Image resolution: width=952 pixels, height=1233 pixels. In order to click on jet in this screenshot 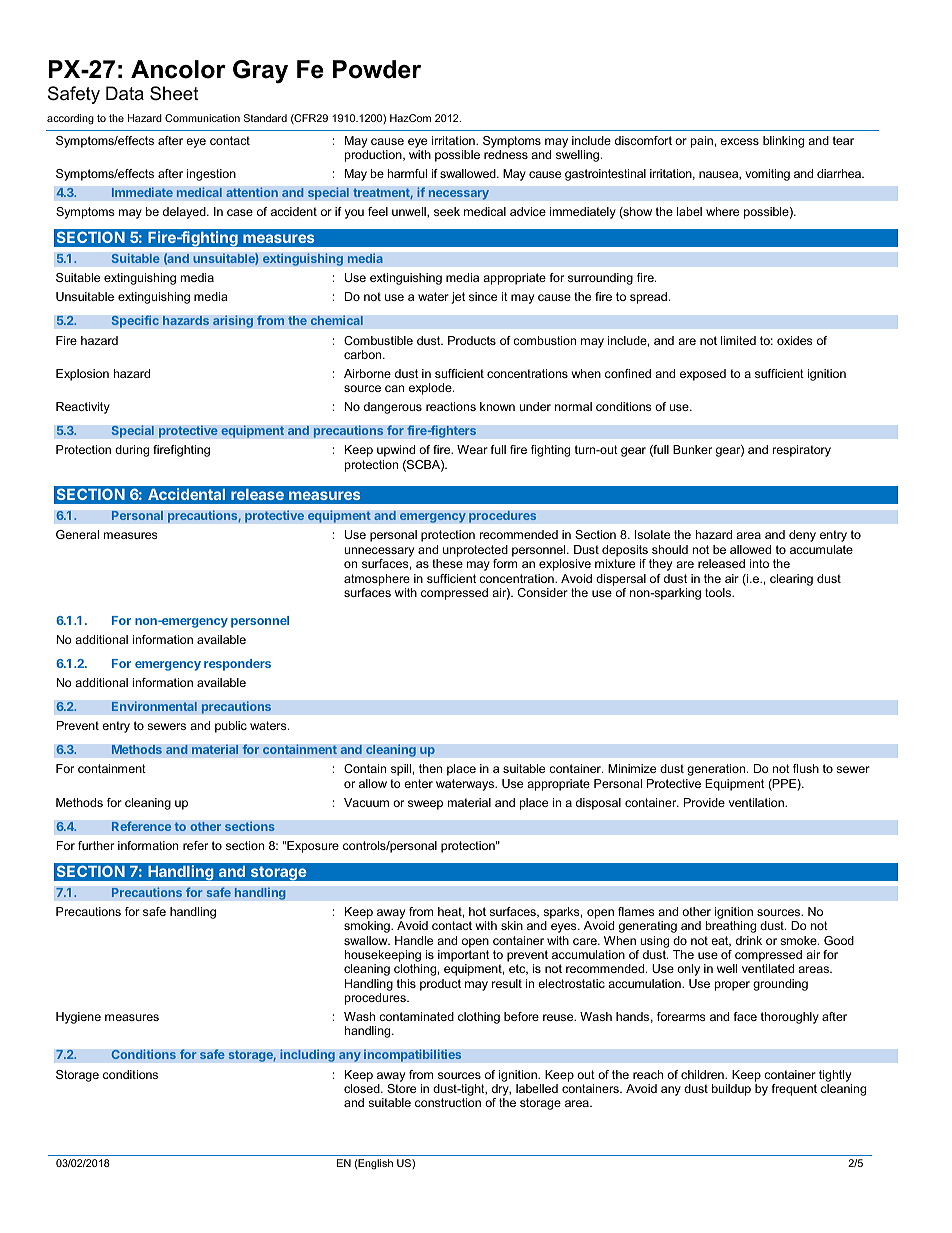, I will do `click(458, 298)`.
